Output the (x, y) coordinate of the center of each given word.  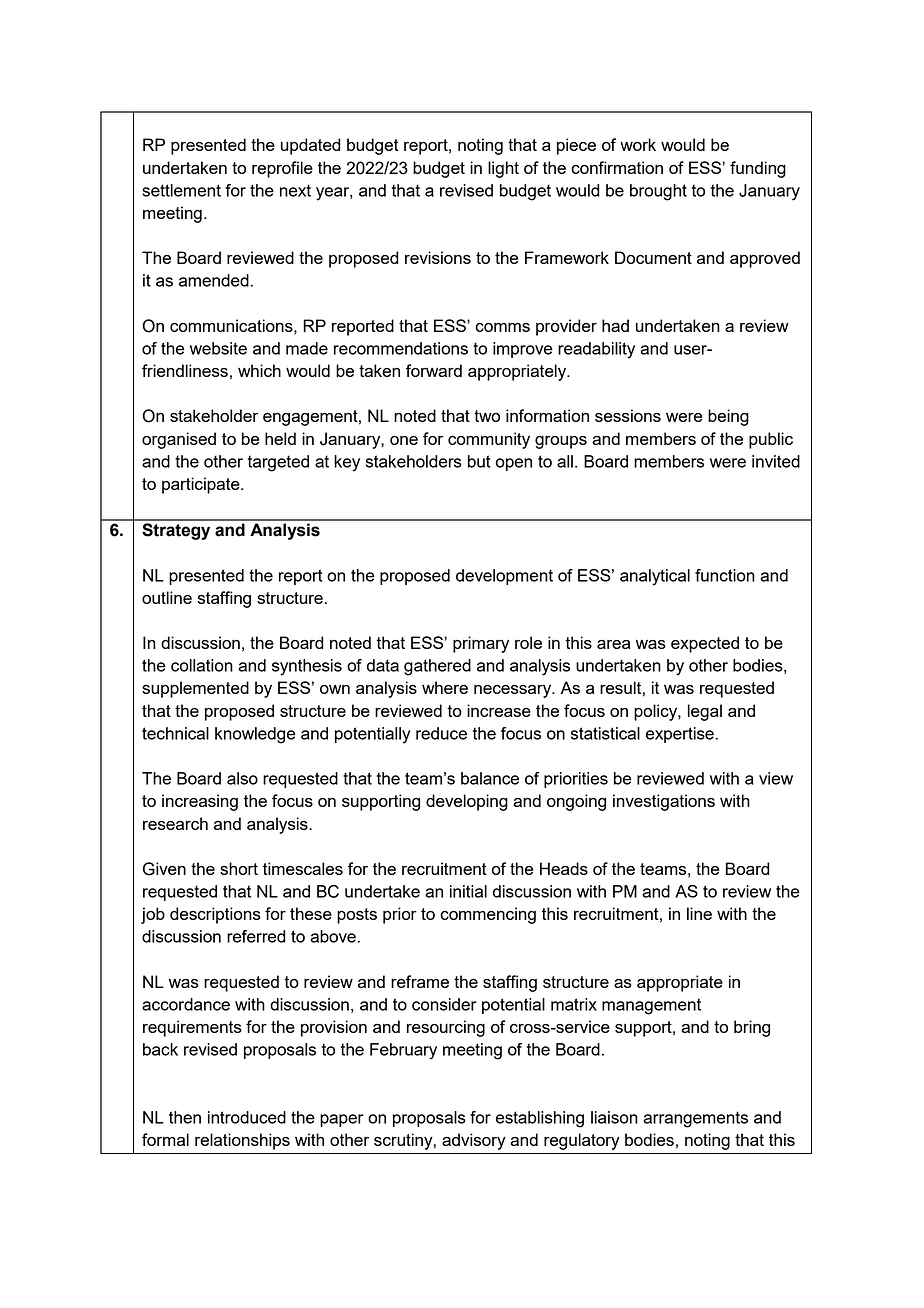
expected (705, 644)
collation (202, 665)
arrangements (695, 1119)
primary (481, 644)
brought (658, 192)
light (503, 169)
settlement (181, 190)
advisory (474, 1141)
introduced (247, 1117)
